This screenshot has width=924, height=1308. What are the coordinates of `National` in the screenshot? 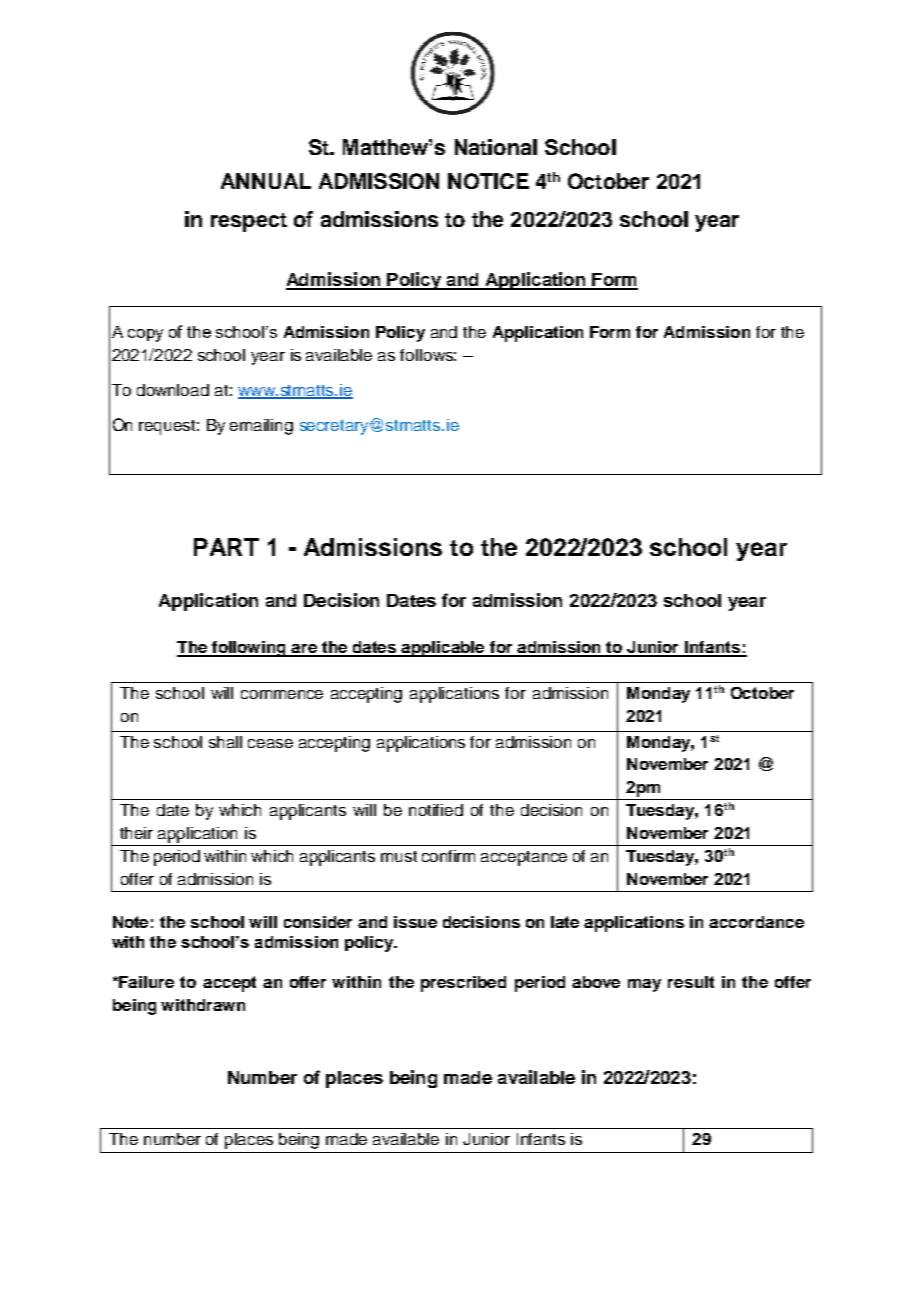 It's located at (496, 147).
